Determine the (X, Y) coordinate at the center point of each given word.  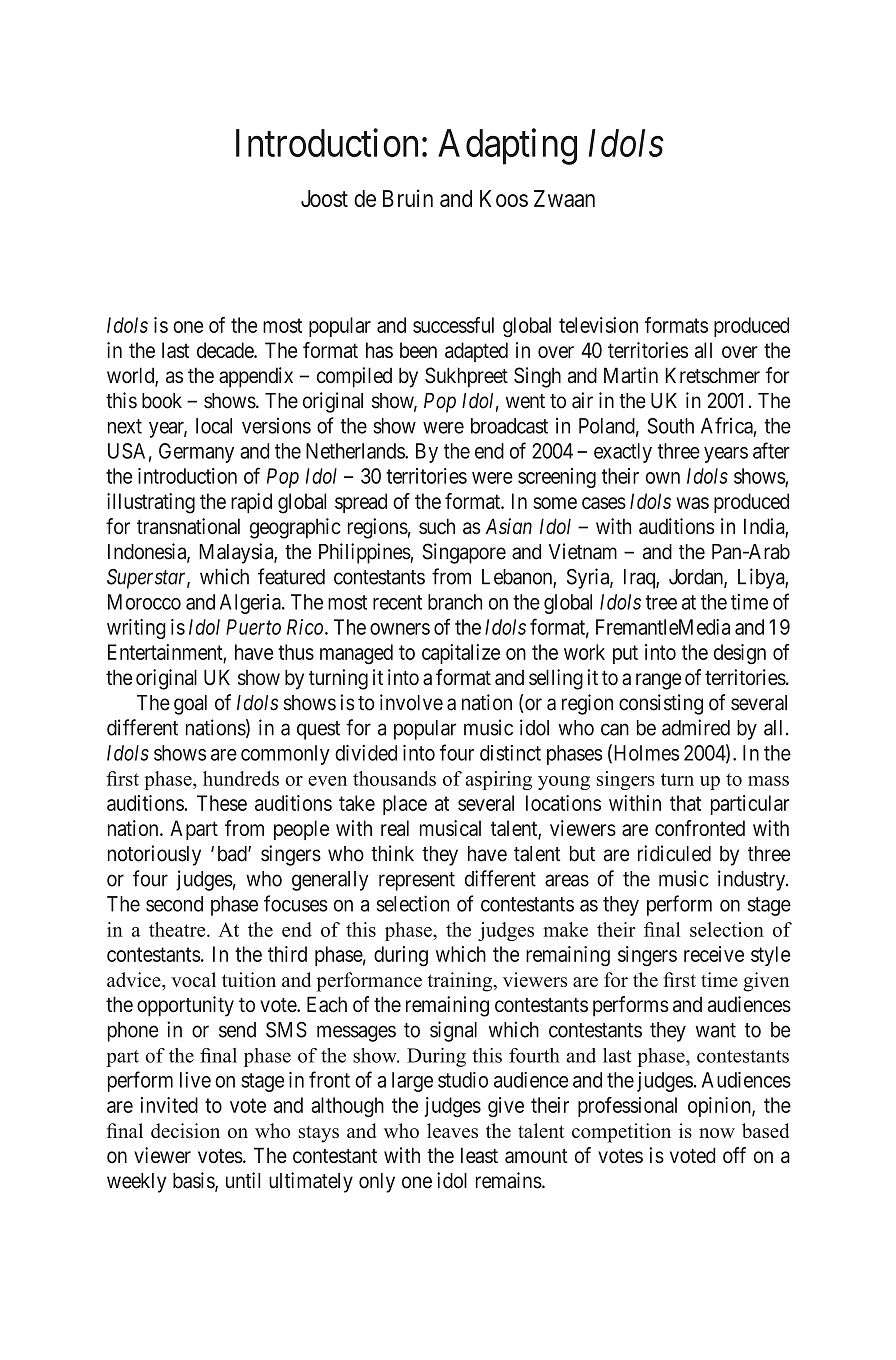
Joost (324, 198)
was (692, 503)
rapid (251, 503)
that (685, 803)
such (437, 526)
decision (185, 1130)
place (405, 805)
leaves (452, 1130)
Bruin (408, 198)
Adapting (507, 146)
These (222, 803)
